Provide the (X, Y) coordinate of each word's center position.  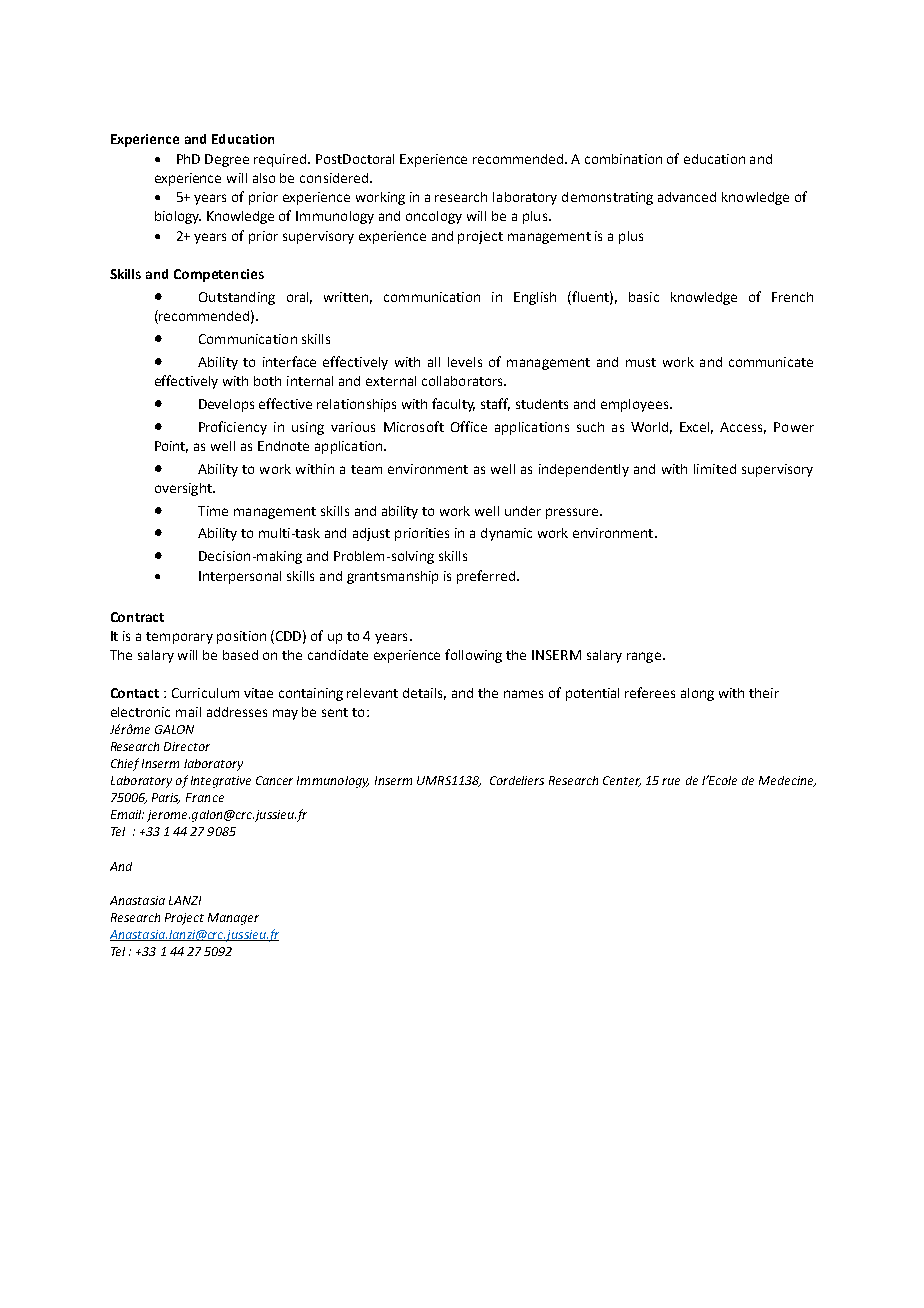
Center (622, 781)
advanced (687, 197)
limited (715, 469)
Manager (233, 919)
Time (213, 511)
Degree (227, 160)
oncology (434, 217)
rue (671, 781)
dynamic (506, 534)
